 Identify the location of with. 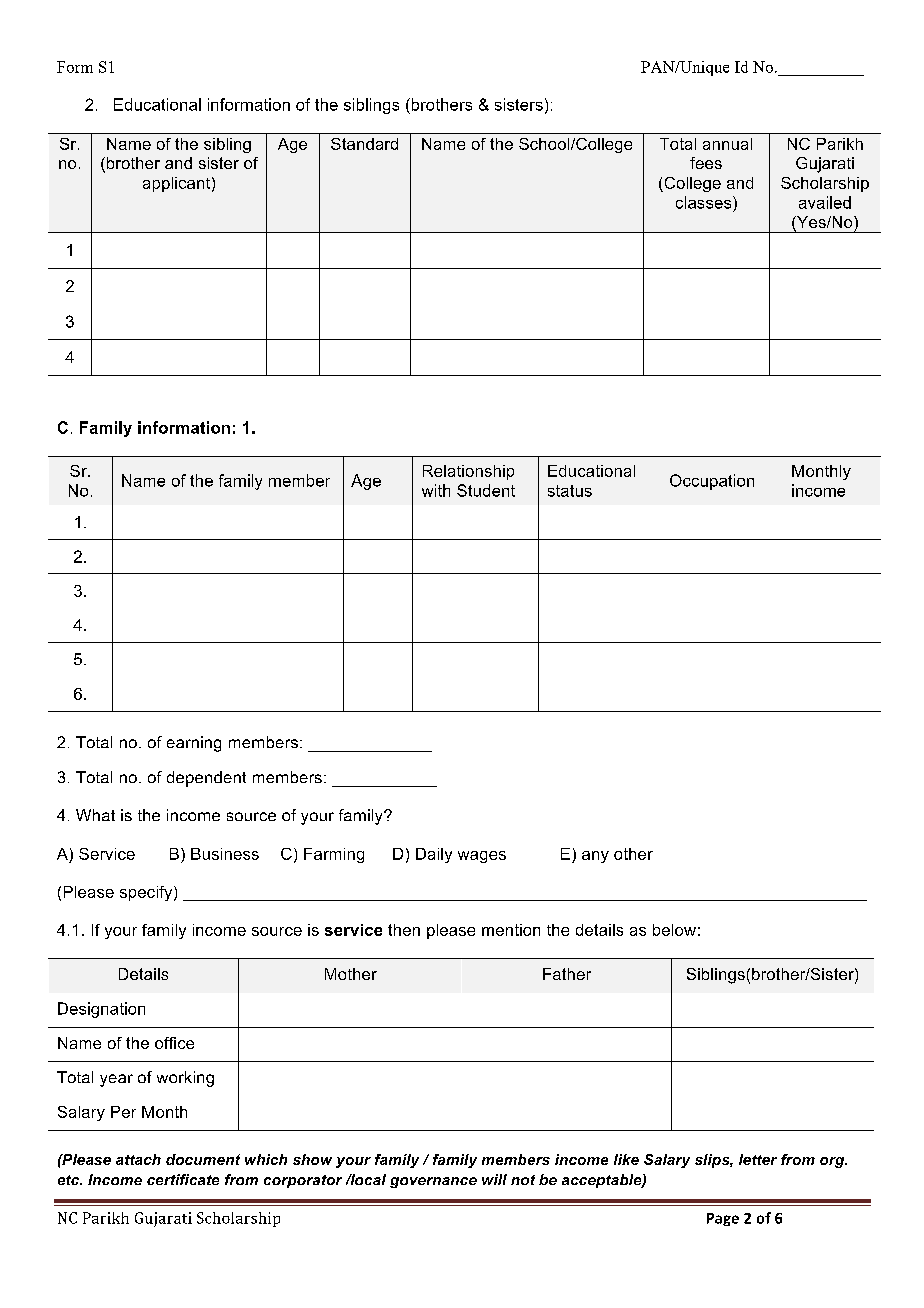
(436, 490).
